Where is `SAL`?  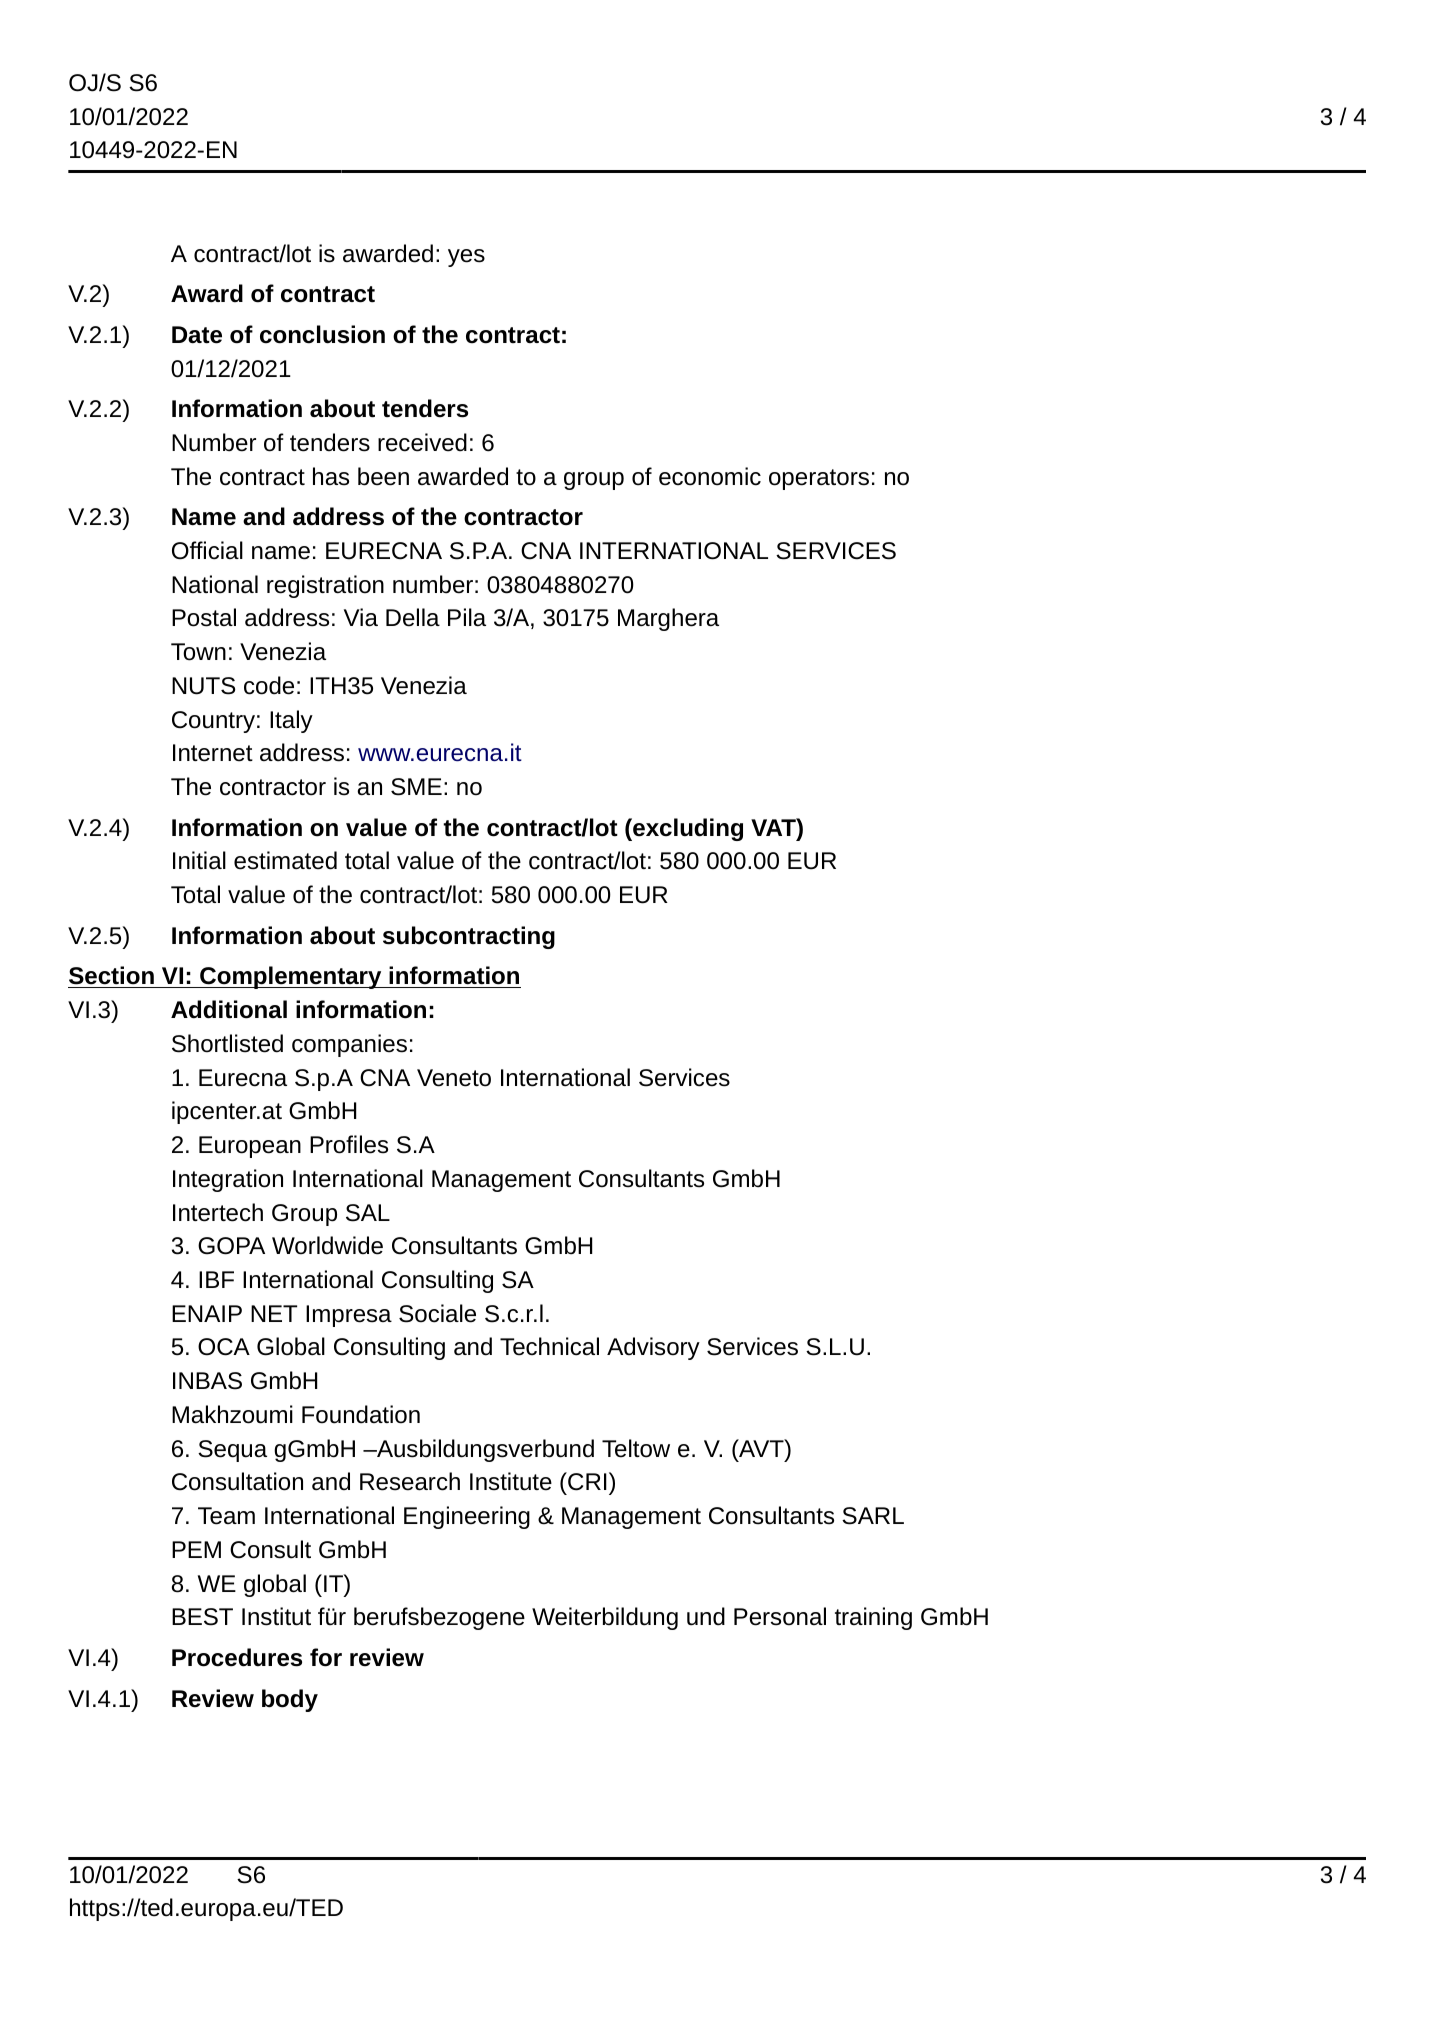
SAL is located at coordinates (368, 1213).
